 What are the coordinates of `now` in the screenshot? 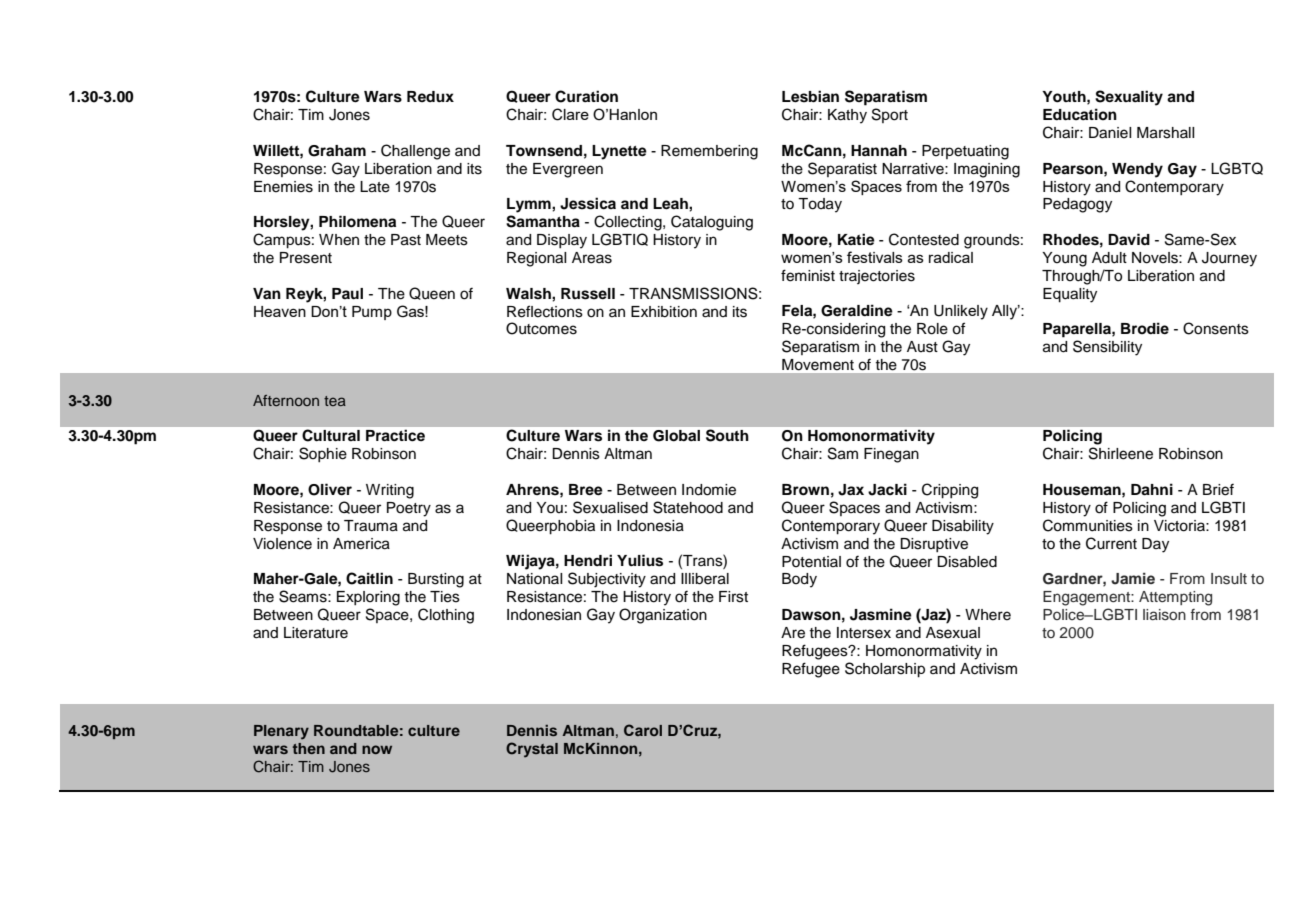 It's located at (377, 749).
